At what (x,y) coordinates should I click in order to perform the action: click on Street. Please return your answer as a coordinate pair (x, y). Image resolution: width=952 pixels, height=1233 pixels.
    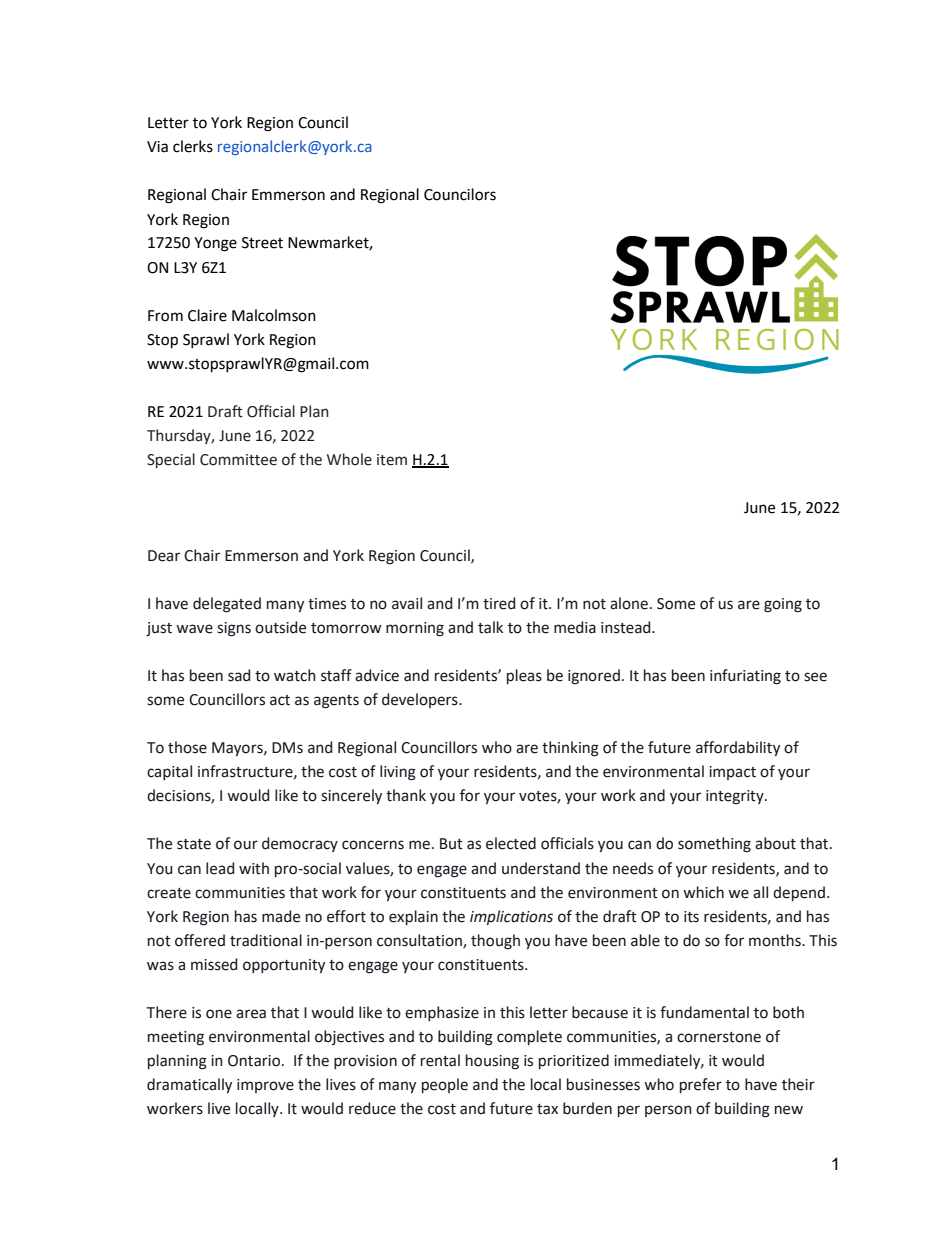
    Looking at the image, I should click on (262, 243).
